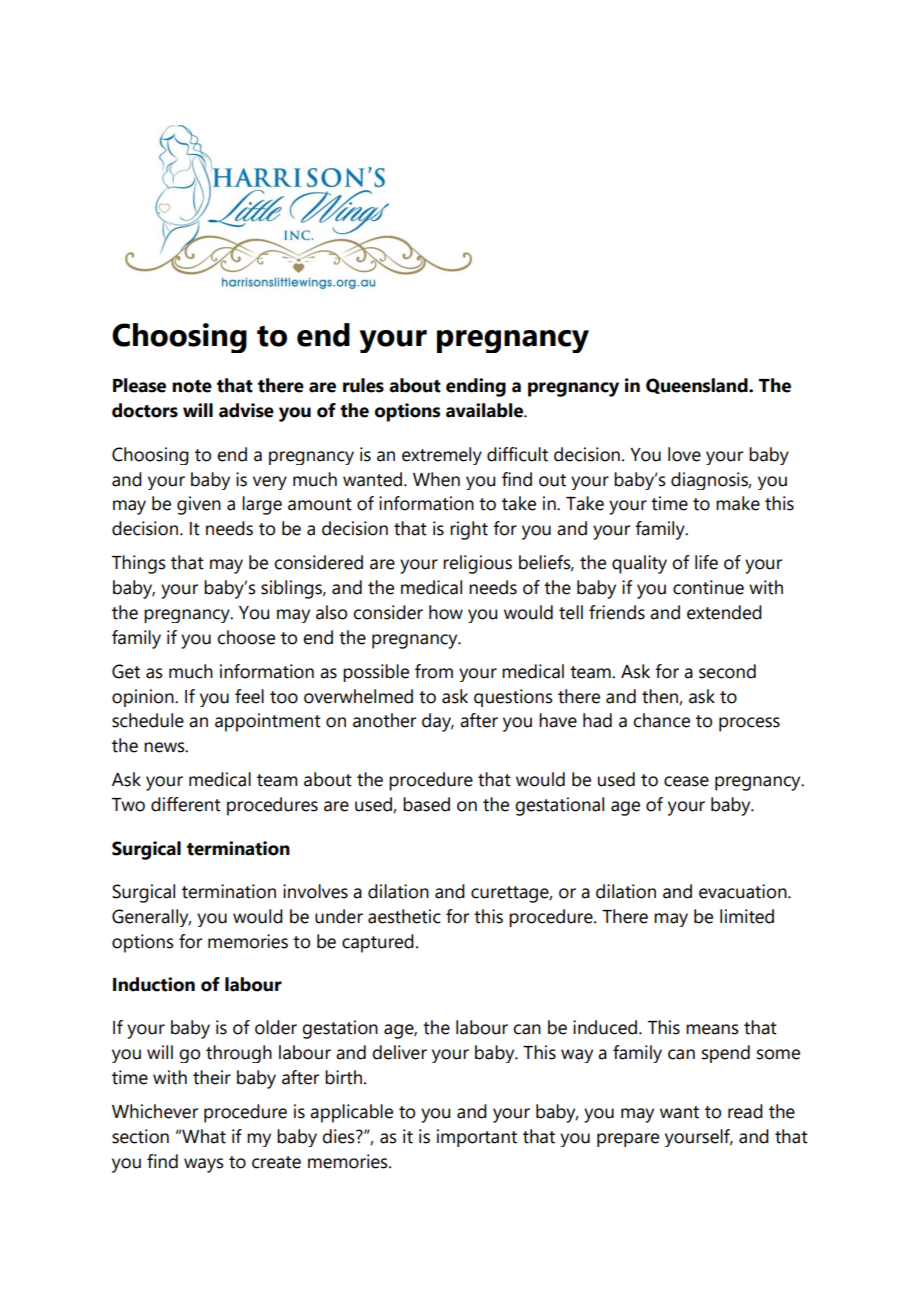  What do you see at coordinates (698, 386) in the screenshot?
I see `Queensland` at bounding box center [698, 386].
